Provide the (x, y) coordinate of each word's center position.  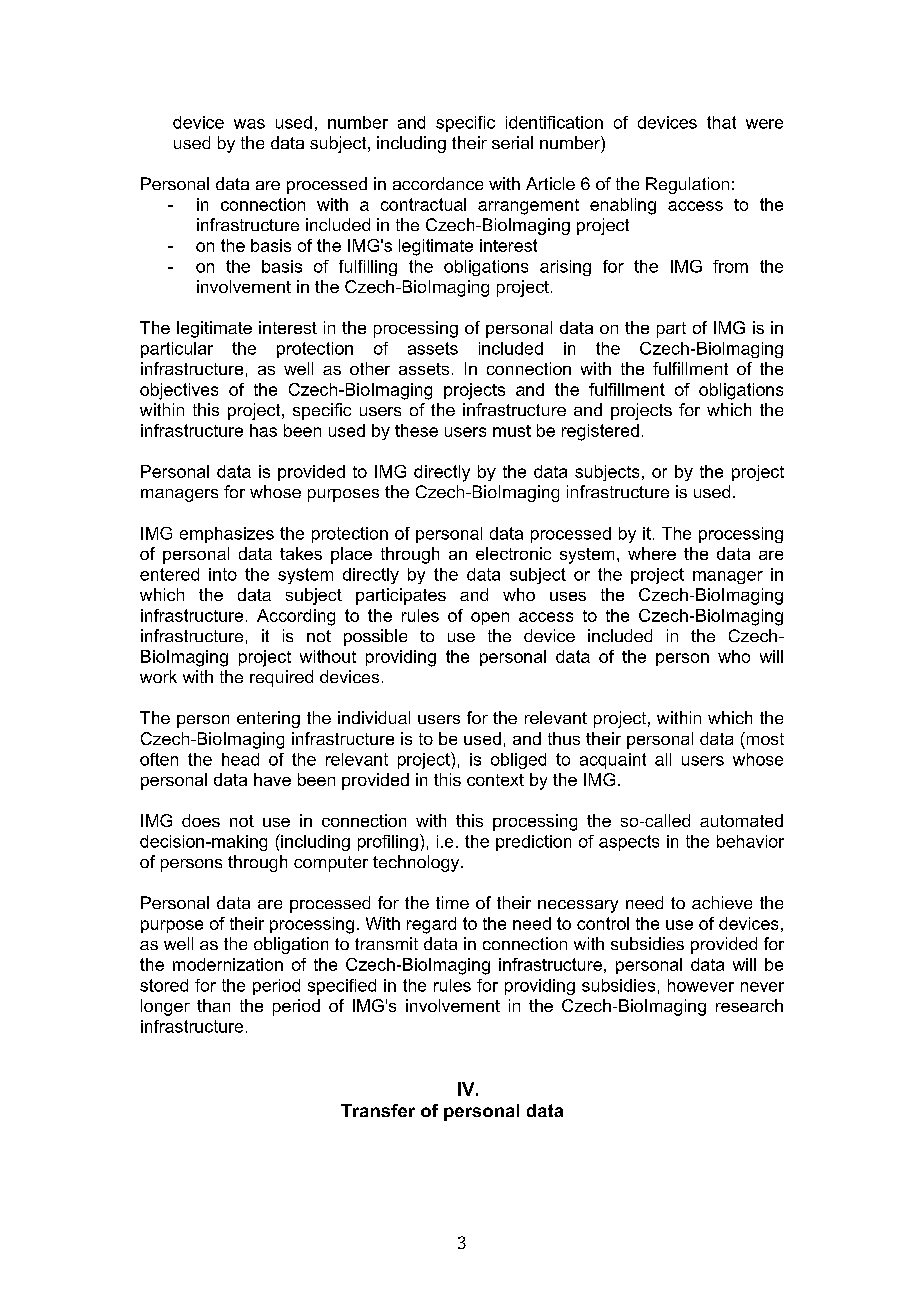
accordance (438, 183)
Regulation (687, 185)
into (223, 574)
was (249, 124)
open (490, 618)
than (213, 1005)
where (652, 553)
